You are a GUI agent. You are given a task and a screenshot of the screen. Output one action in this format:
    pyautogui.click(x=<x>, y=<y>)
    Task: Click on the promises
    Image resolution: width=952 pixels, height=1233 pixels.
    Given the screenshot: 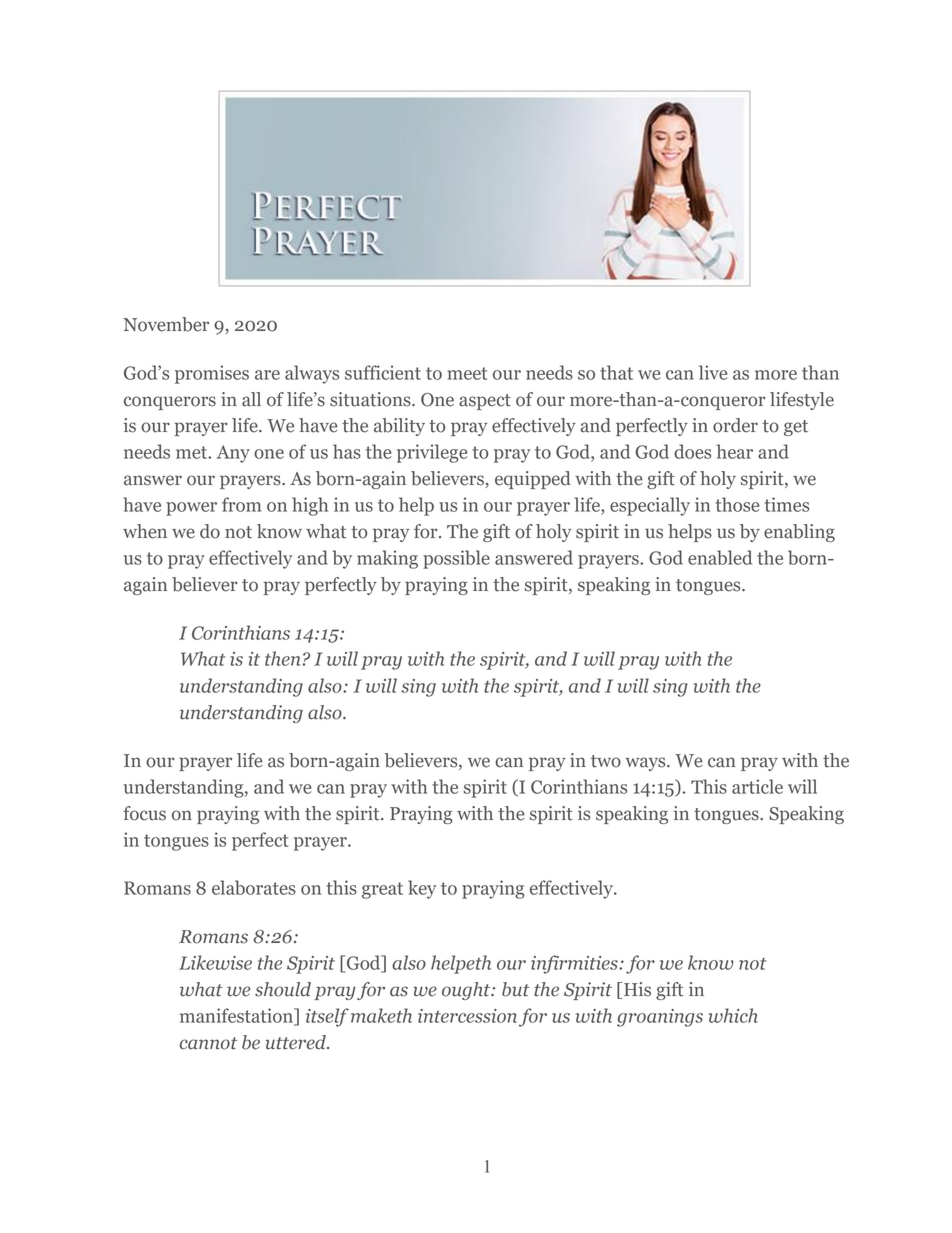 What is the action you would take?
    pyautogui.click(x=212, y=374)
